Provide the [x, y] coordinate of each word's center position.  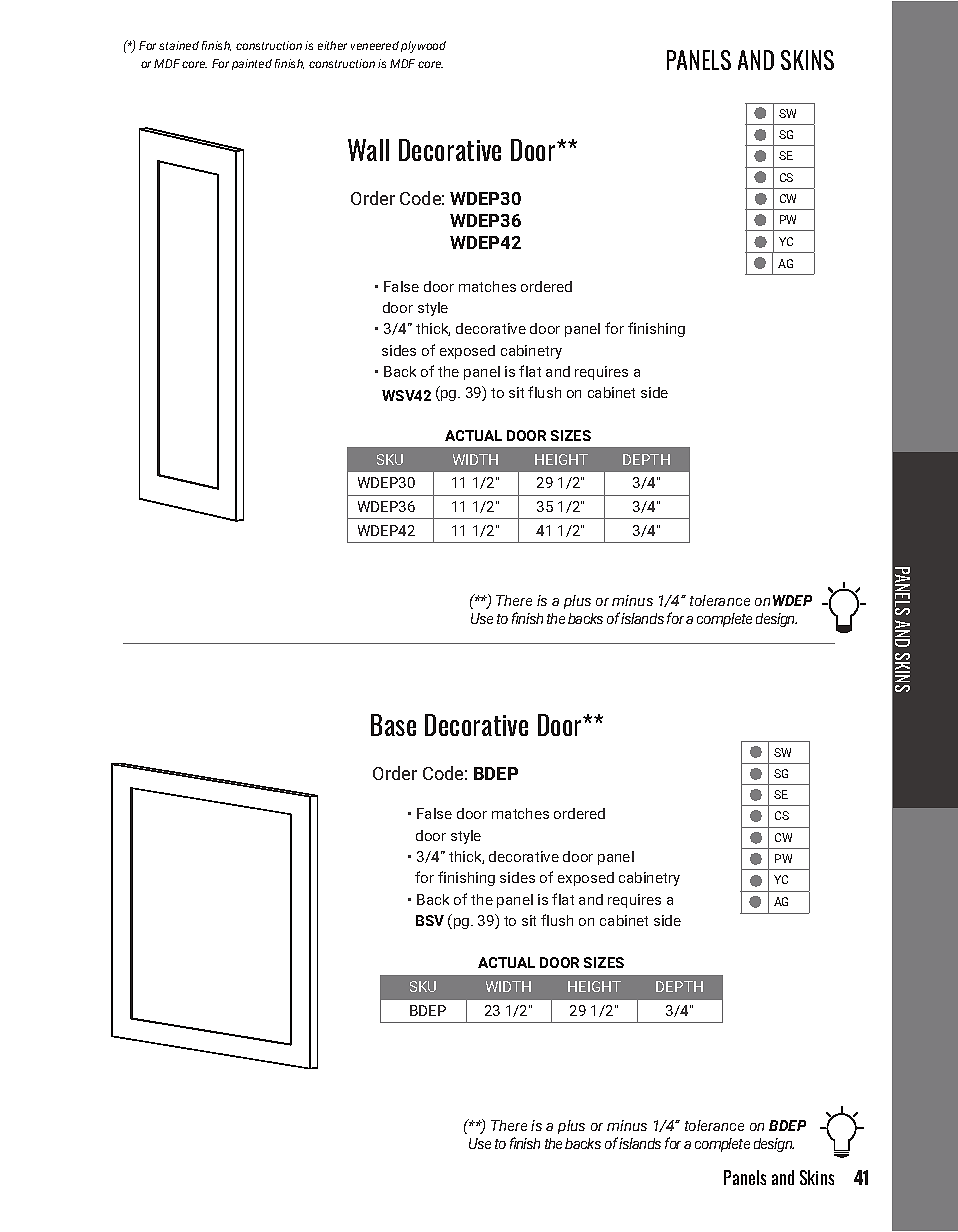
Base [393, 725]
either [332, 45]
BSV [430, 920]
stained [179, 45]
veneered [375, 45]
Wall [368, 150]
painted [252, 64]
